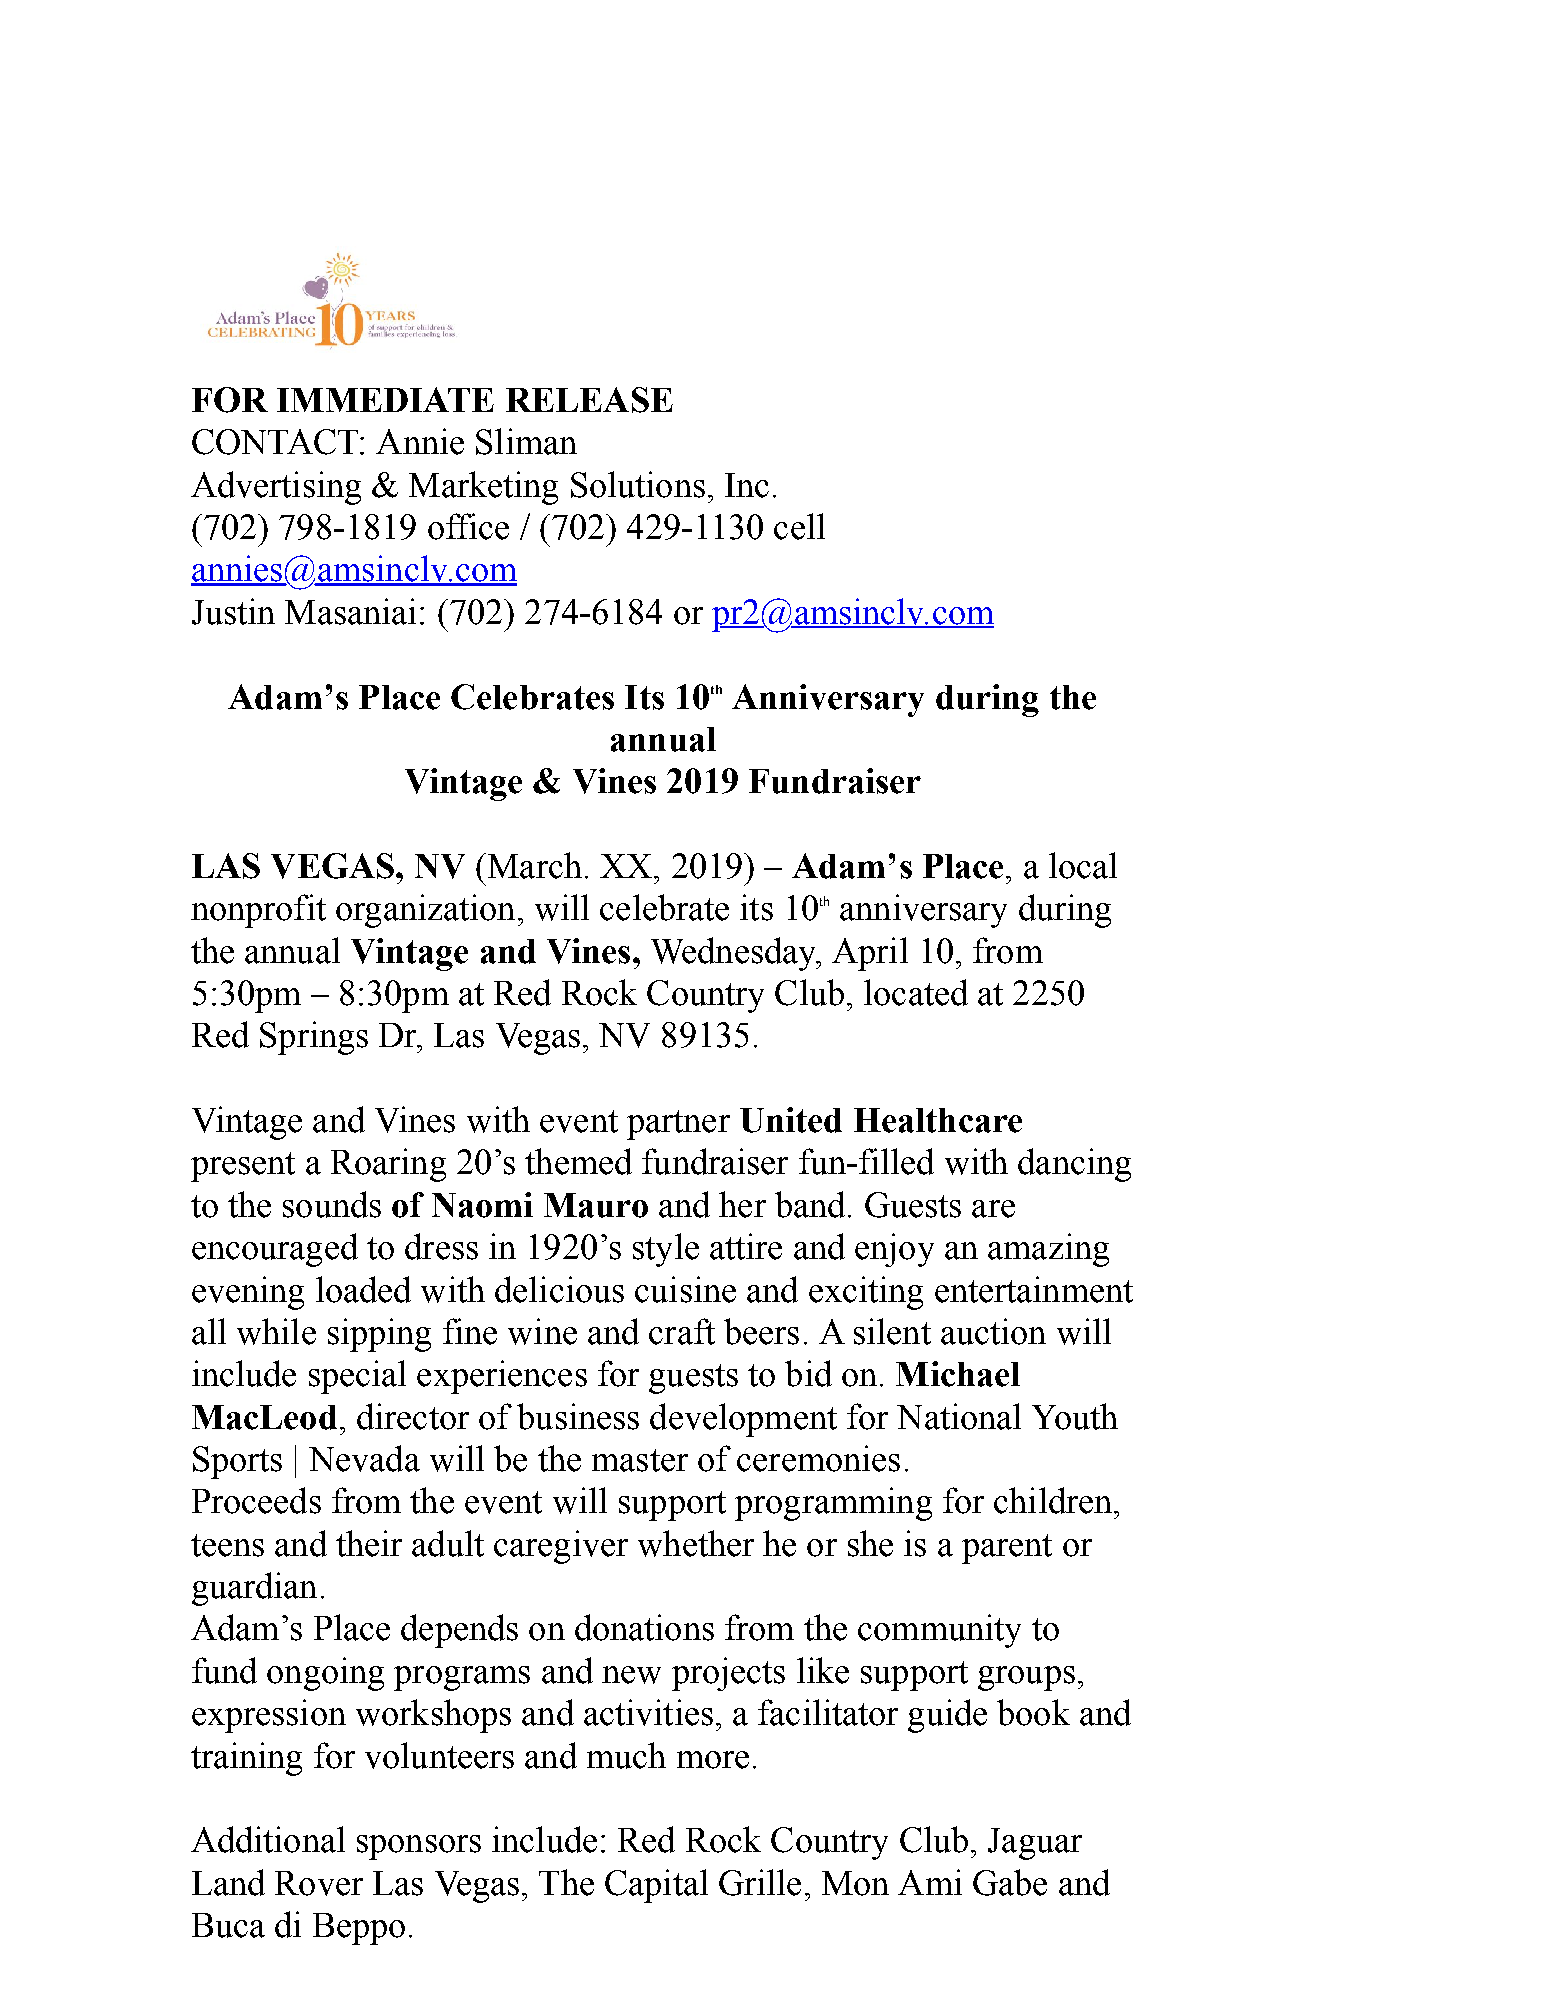 This image has width=1543, height=1997. Describe the element at coordinates (638, 484) in the image. I see `Solutions` at that location.
